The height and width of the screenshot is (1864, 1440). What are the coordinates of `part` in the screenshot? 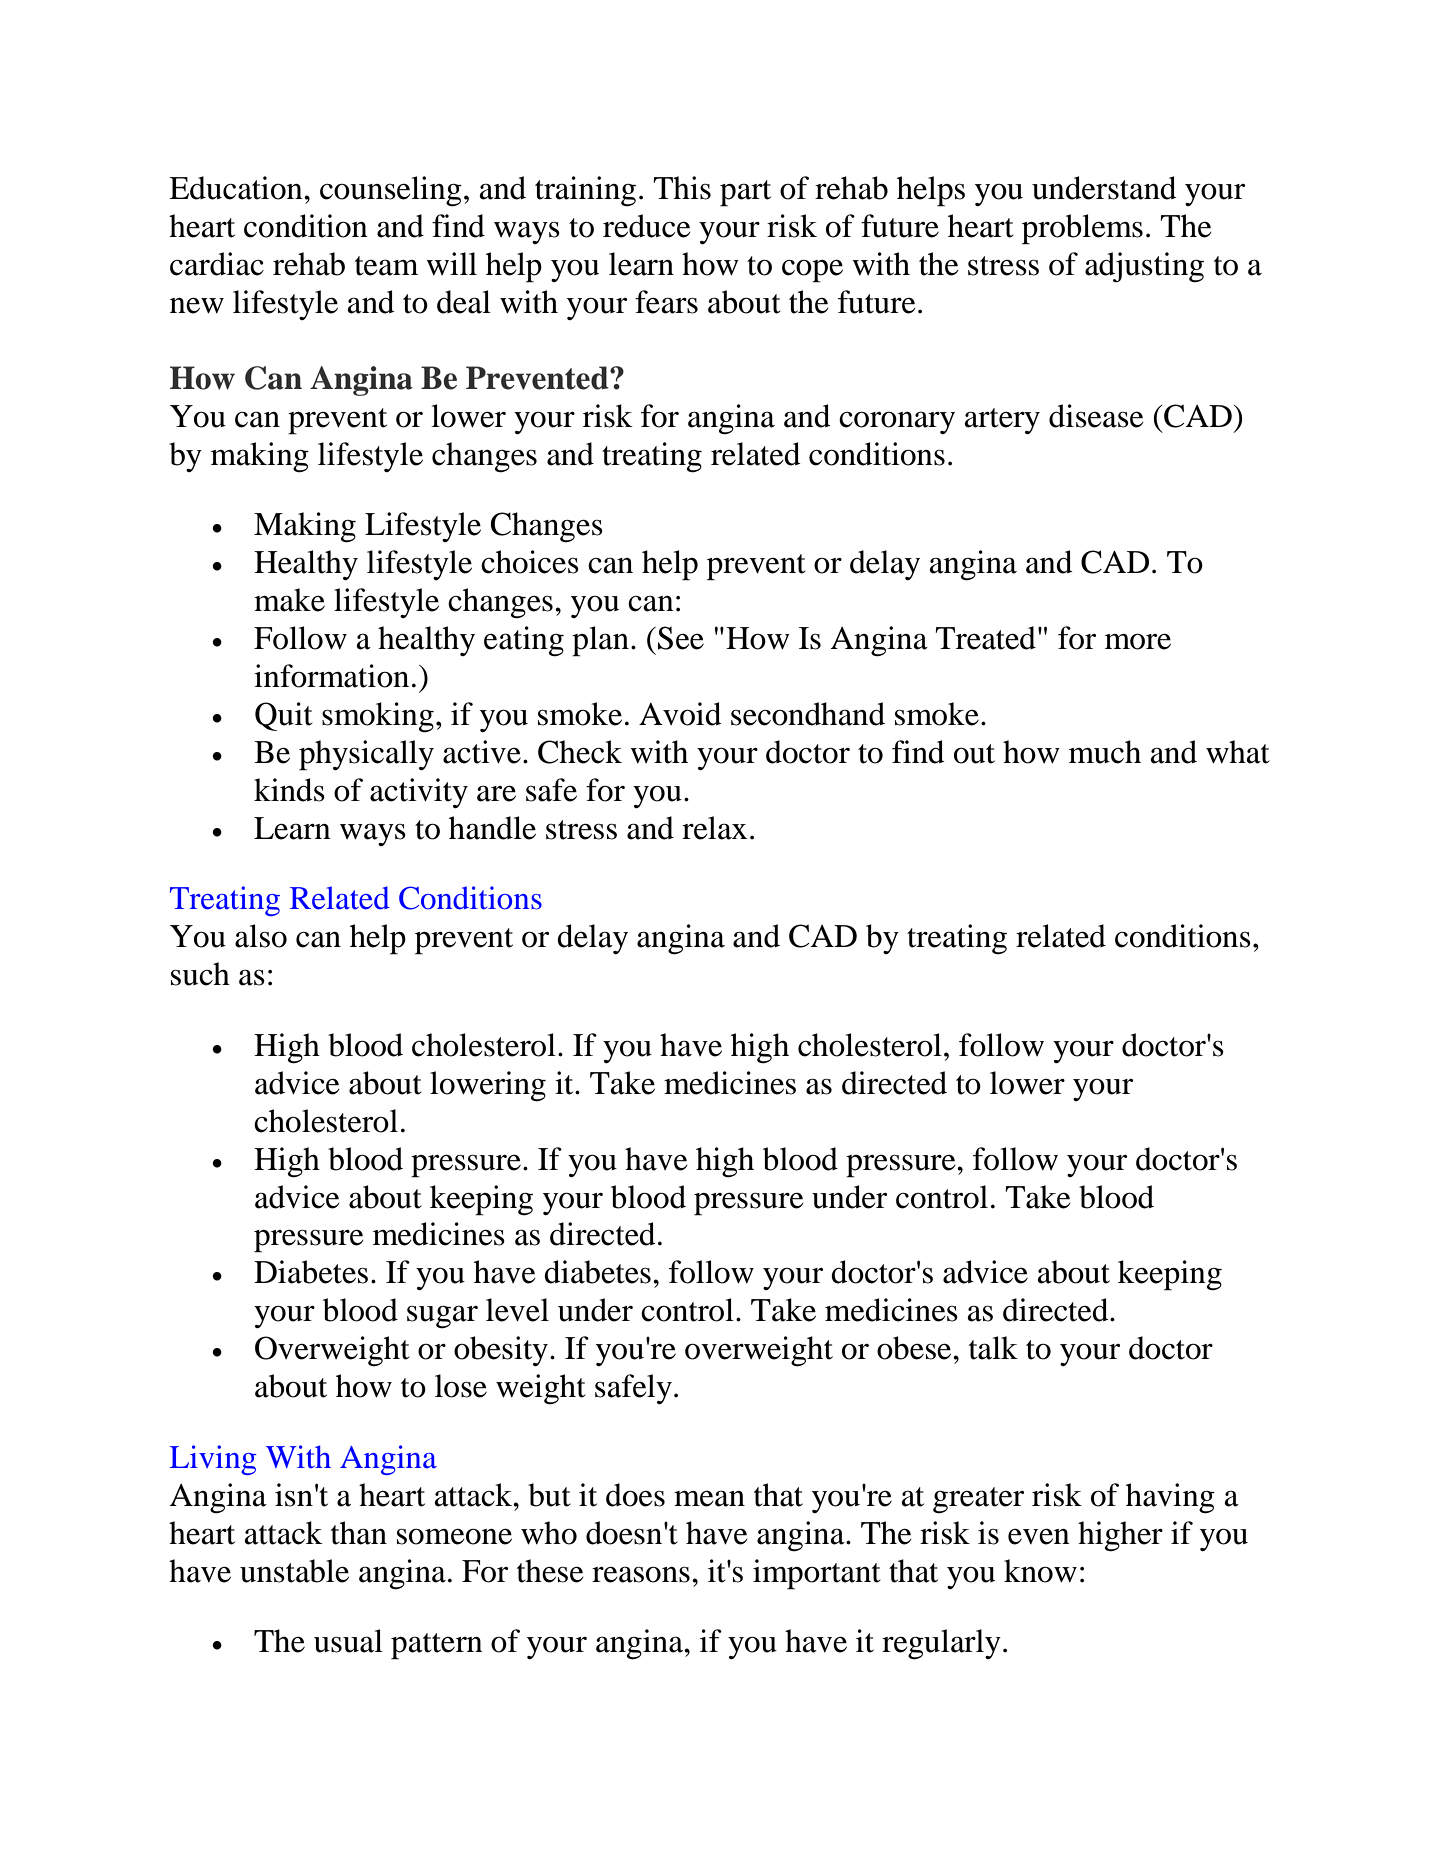 It's located at (745, 193).
